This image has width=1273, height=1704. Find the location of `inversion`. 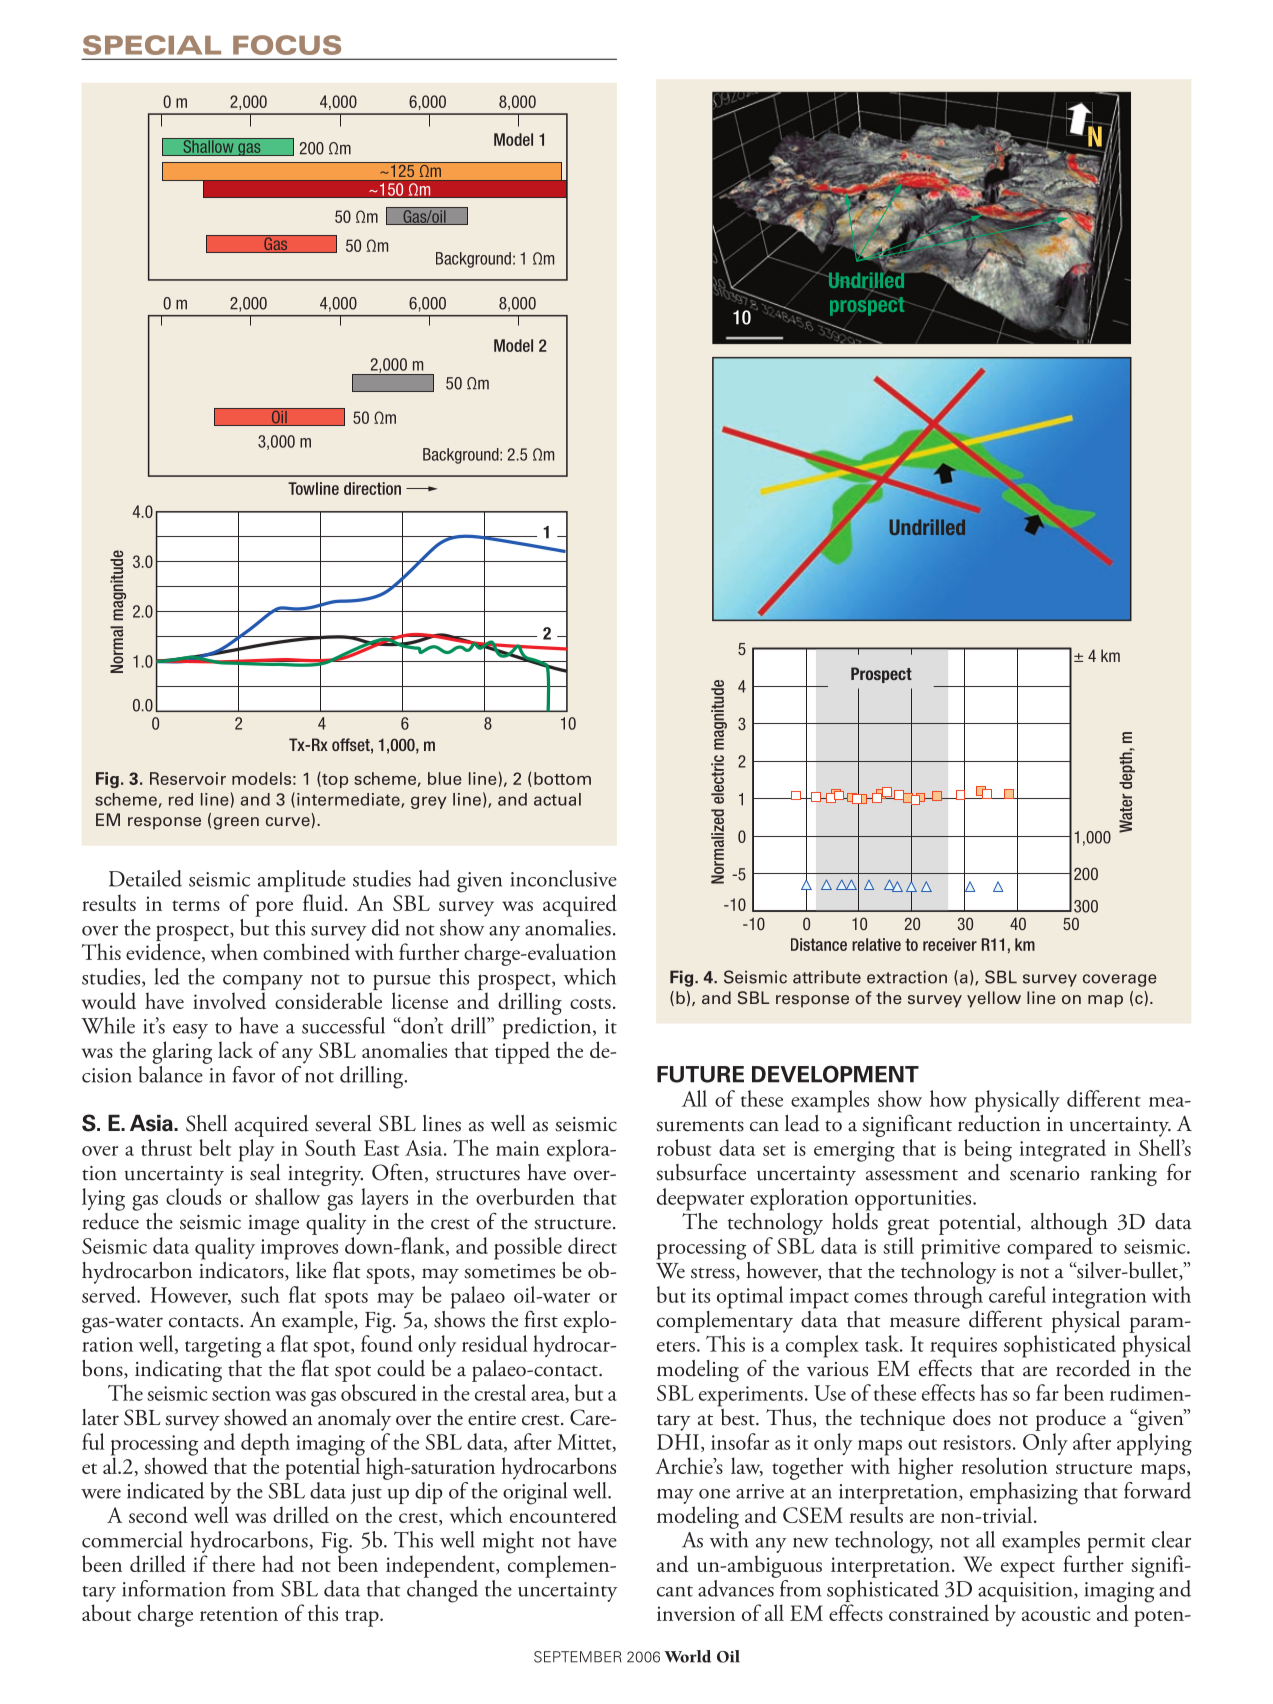

inversion is located at coordinates (696, 1613).
